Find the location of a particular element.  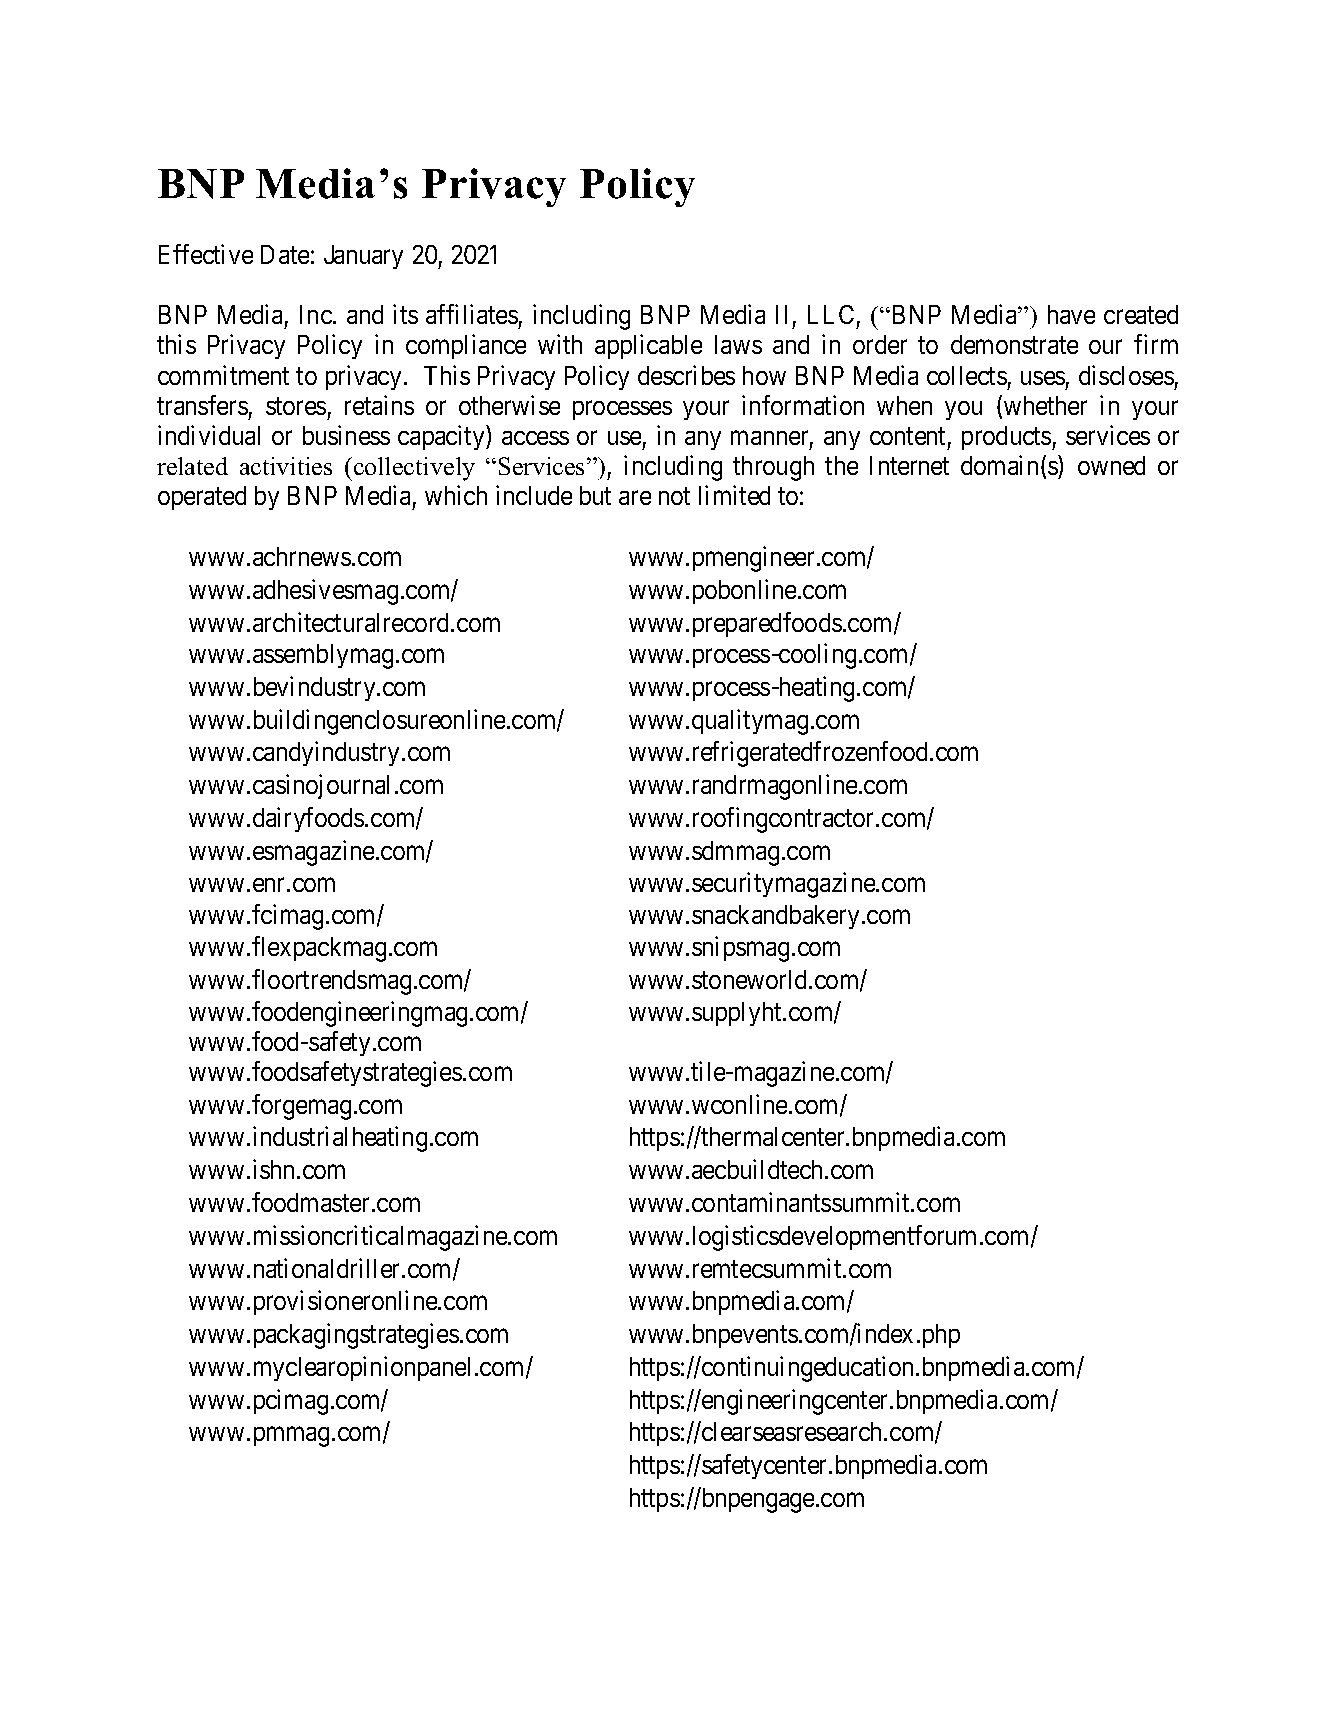

operated is located at coordinates (202, 498).
